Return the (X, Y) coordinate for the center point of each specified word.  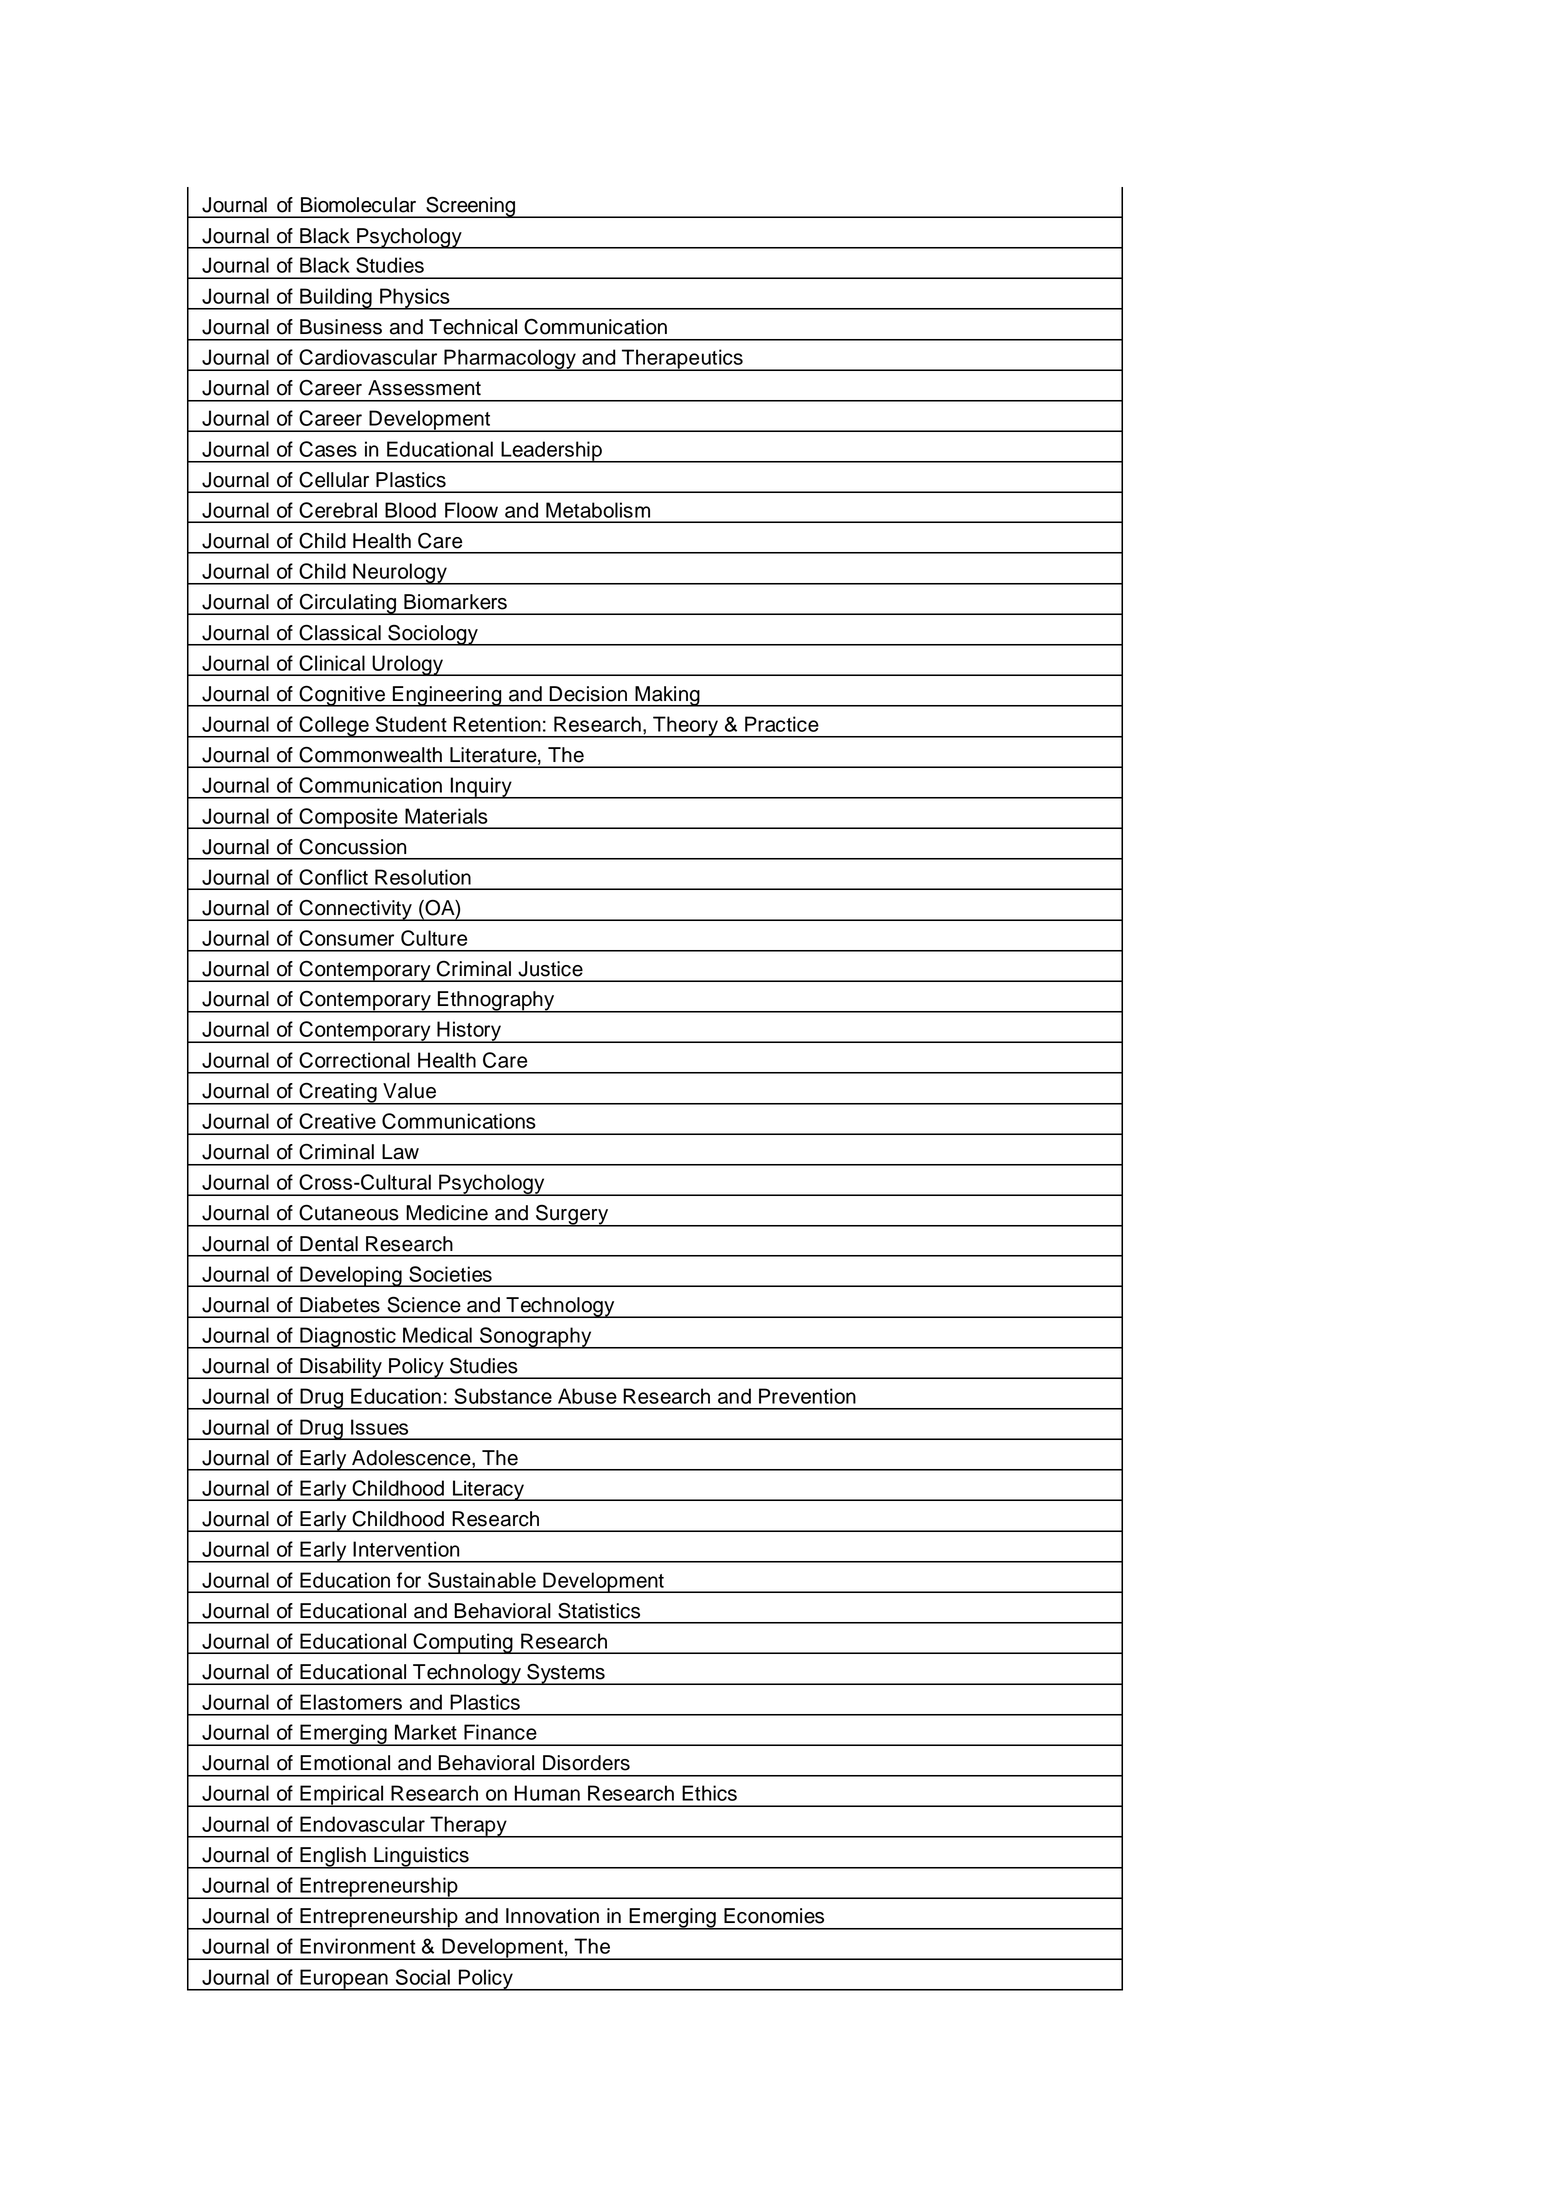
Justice (550, 969)
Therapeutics (682, 360)
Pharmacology (510, 360)
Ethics (709, 1793)
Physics (415, 299)
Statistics (599, 1611)
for (409, 1580)
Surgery (572, 1215)
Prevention (807, 1396)
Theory (685, 727)
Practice (782, 724)
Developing (351, 1276)
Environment (358, 1946)
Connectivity (355, 910)
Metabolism (598, 510)
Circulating (348, 604)
